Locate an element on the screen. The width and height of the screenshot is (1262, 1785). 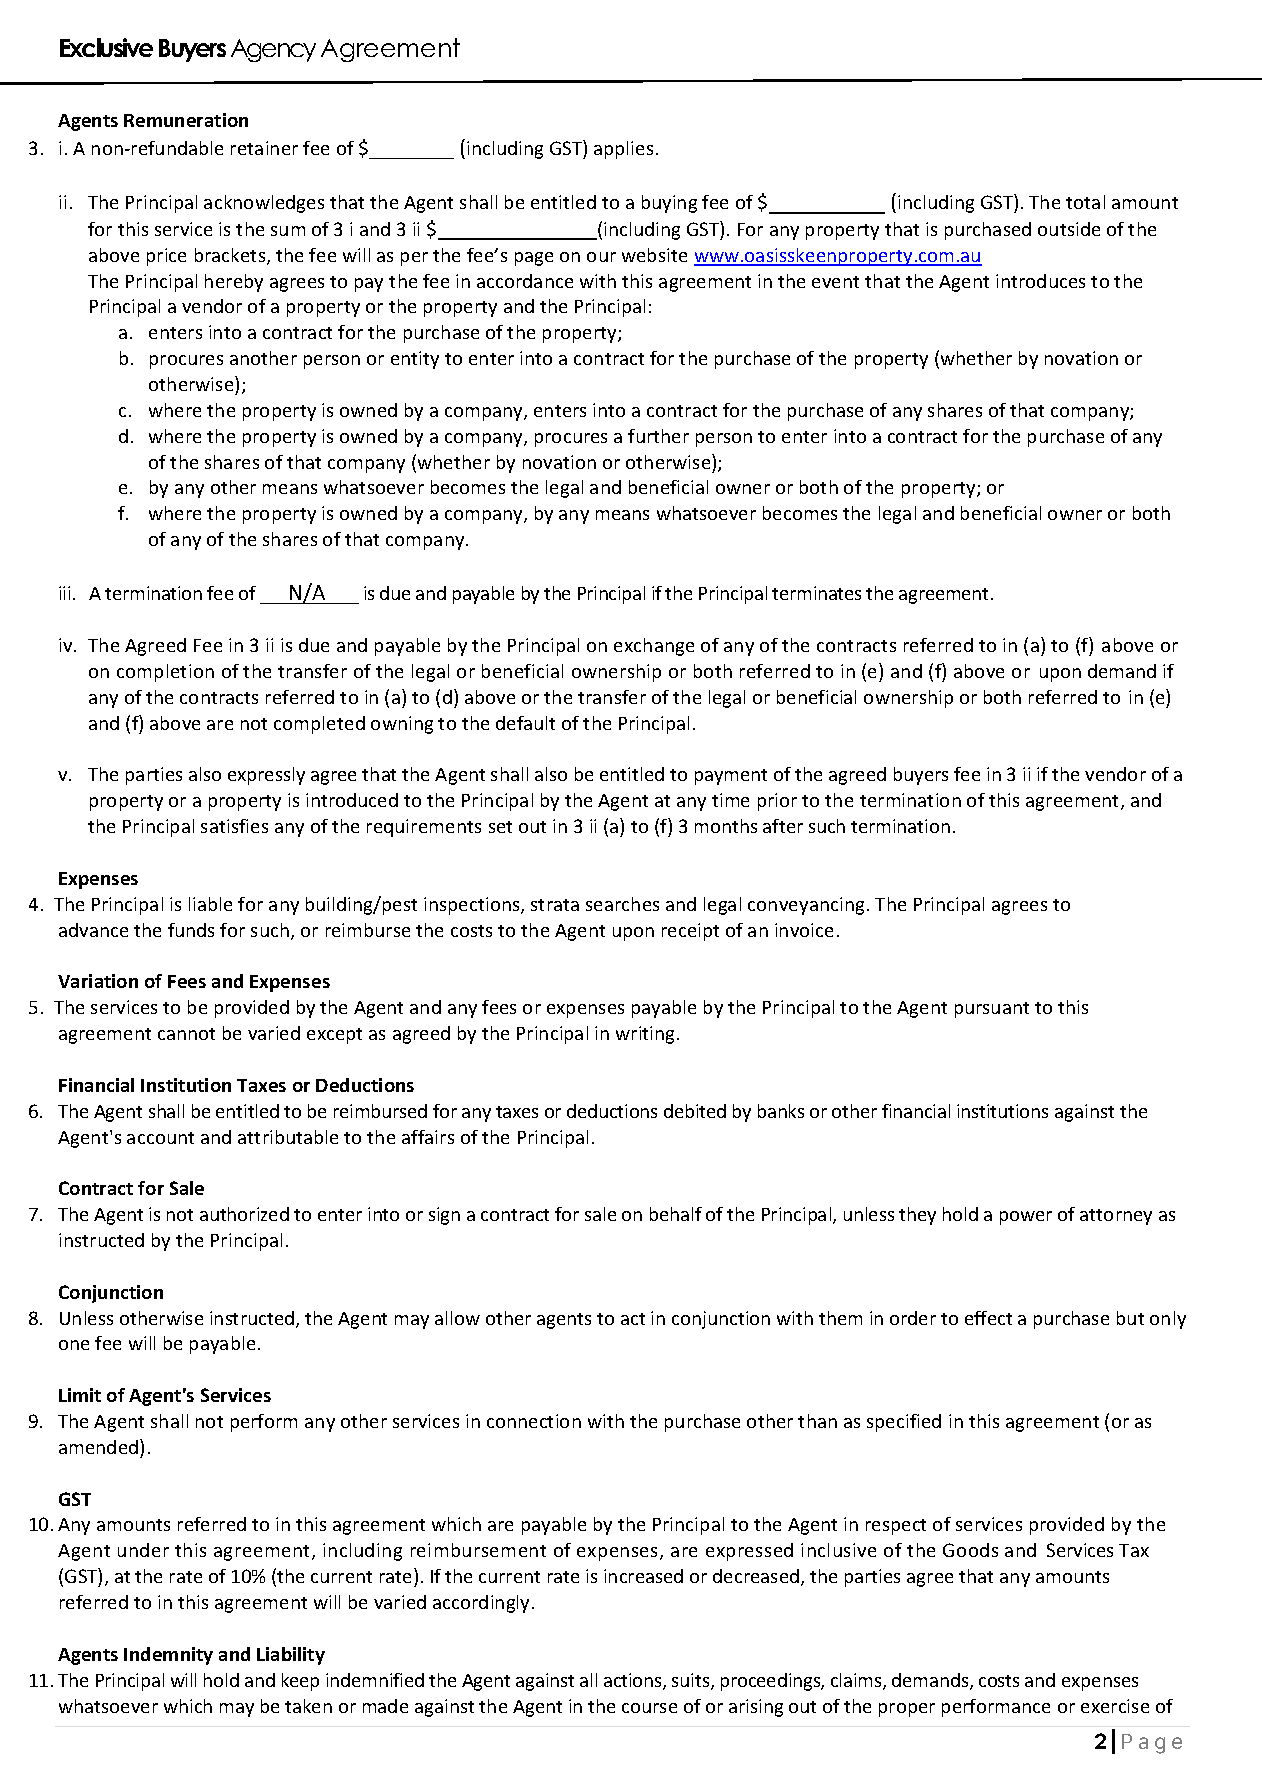
power is located at coordinates (1026, 1218).
